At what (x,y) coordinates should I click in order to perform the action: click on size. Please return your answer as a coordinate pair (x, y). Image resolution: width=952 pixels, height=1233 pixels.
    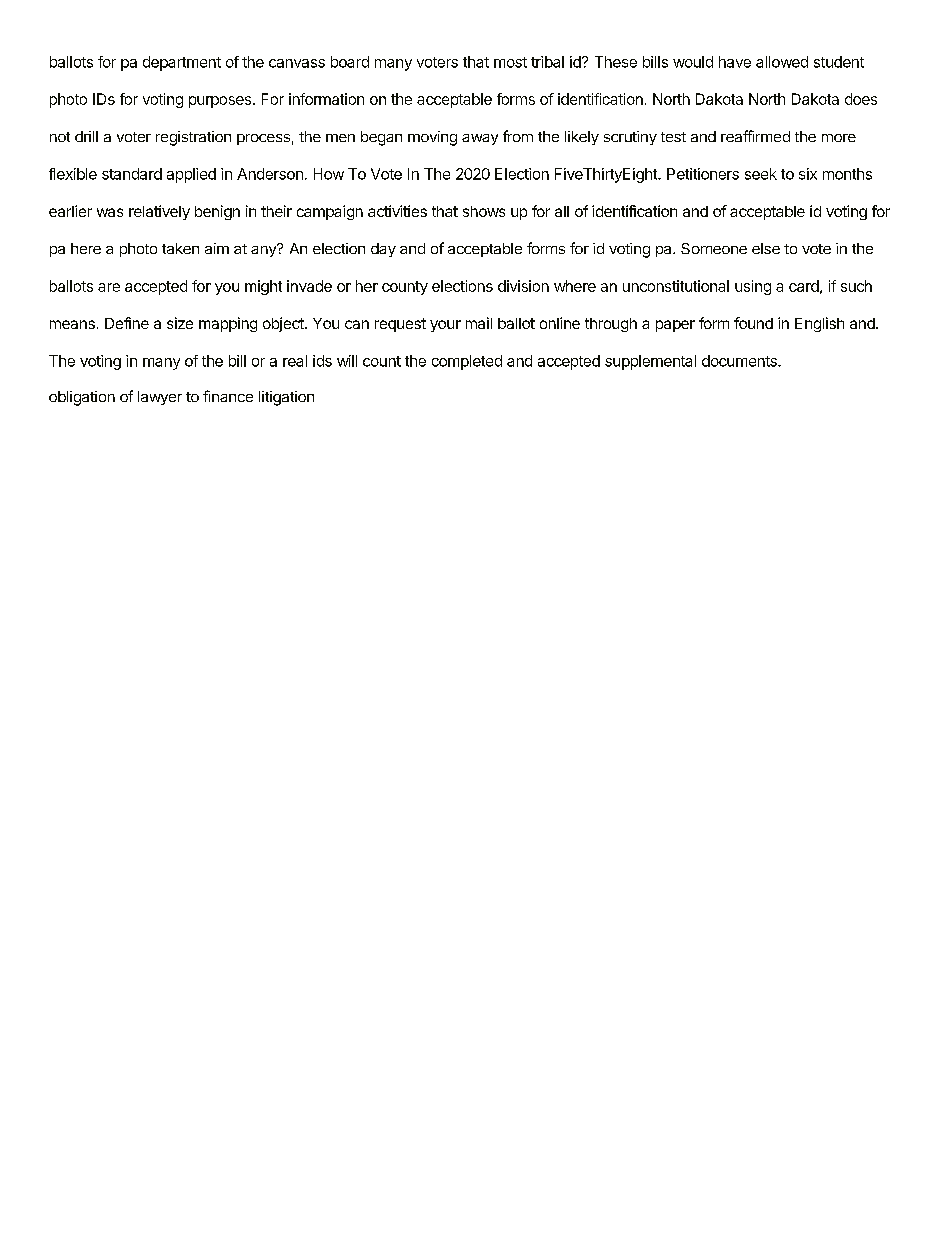
    Looking at the image, I should click on (180, 323).
